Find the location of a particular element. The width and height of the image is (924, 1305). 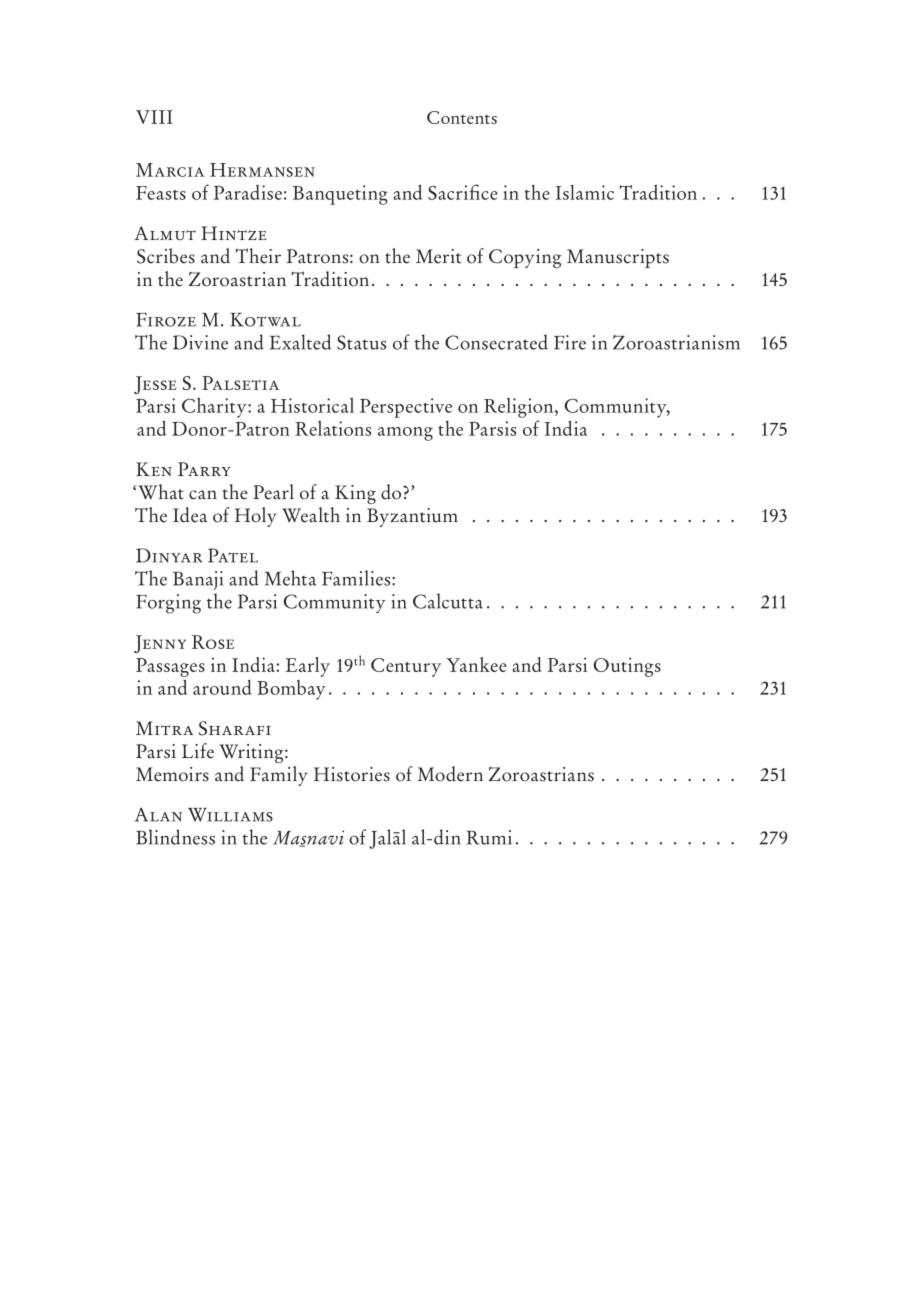

Rumi is located at coordinates (489, 837).
